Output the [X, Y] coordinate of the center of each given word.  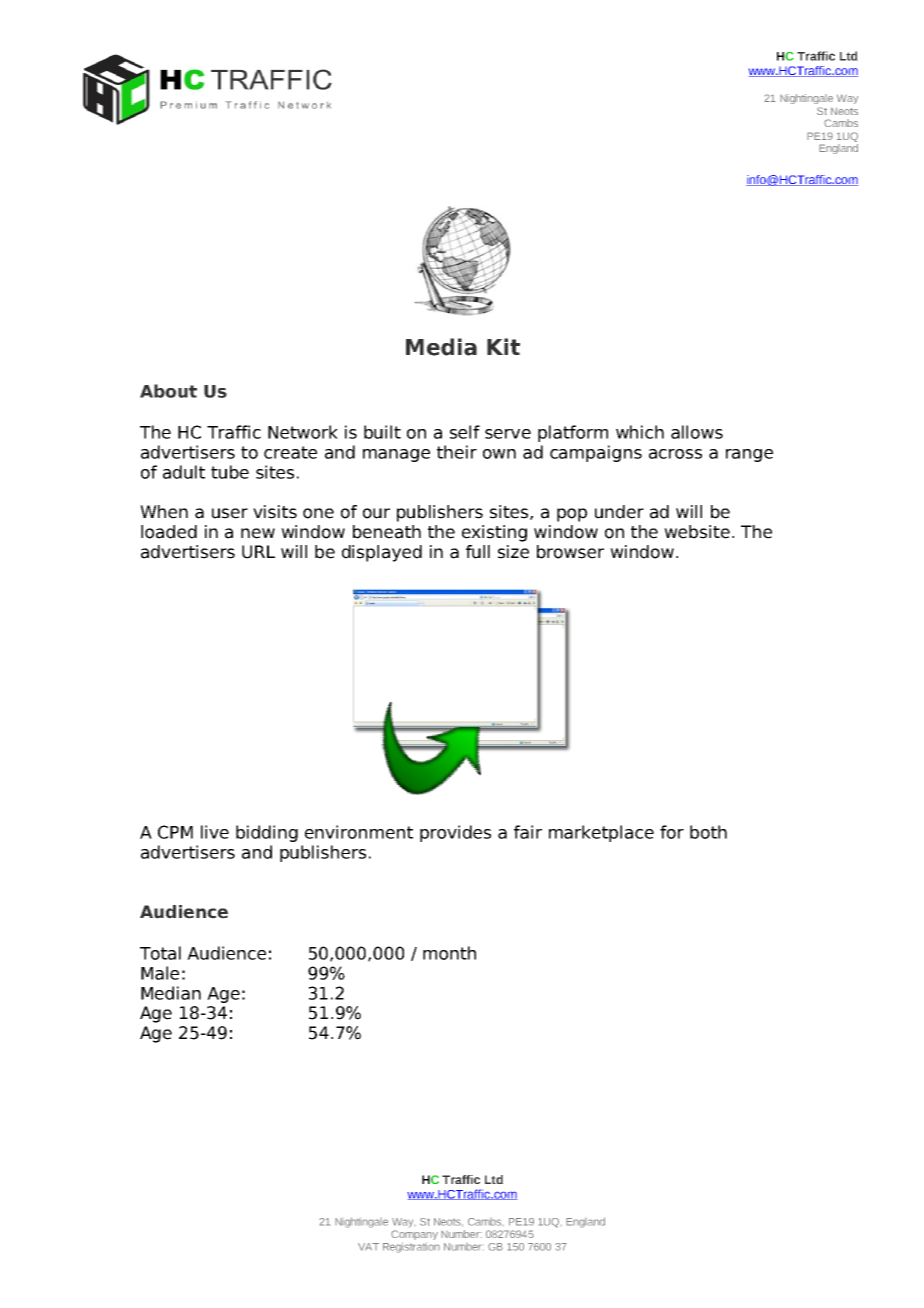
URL [258, 552]
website [697, 532]
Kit [503, 346]
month [449, 953]
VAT [368, 1247]
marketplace [601, 833]
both [708, 832]
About [168, 391]
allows [697, 432]
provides [455, 833]
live [215, 832]
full [478, 552]
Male [160, 973]
